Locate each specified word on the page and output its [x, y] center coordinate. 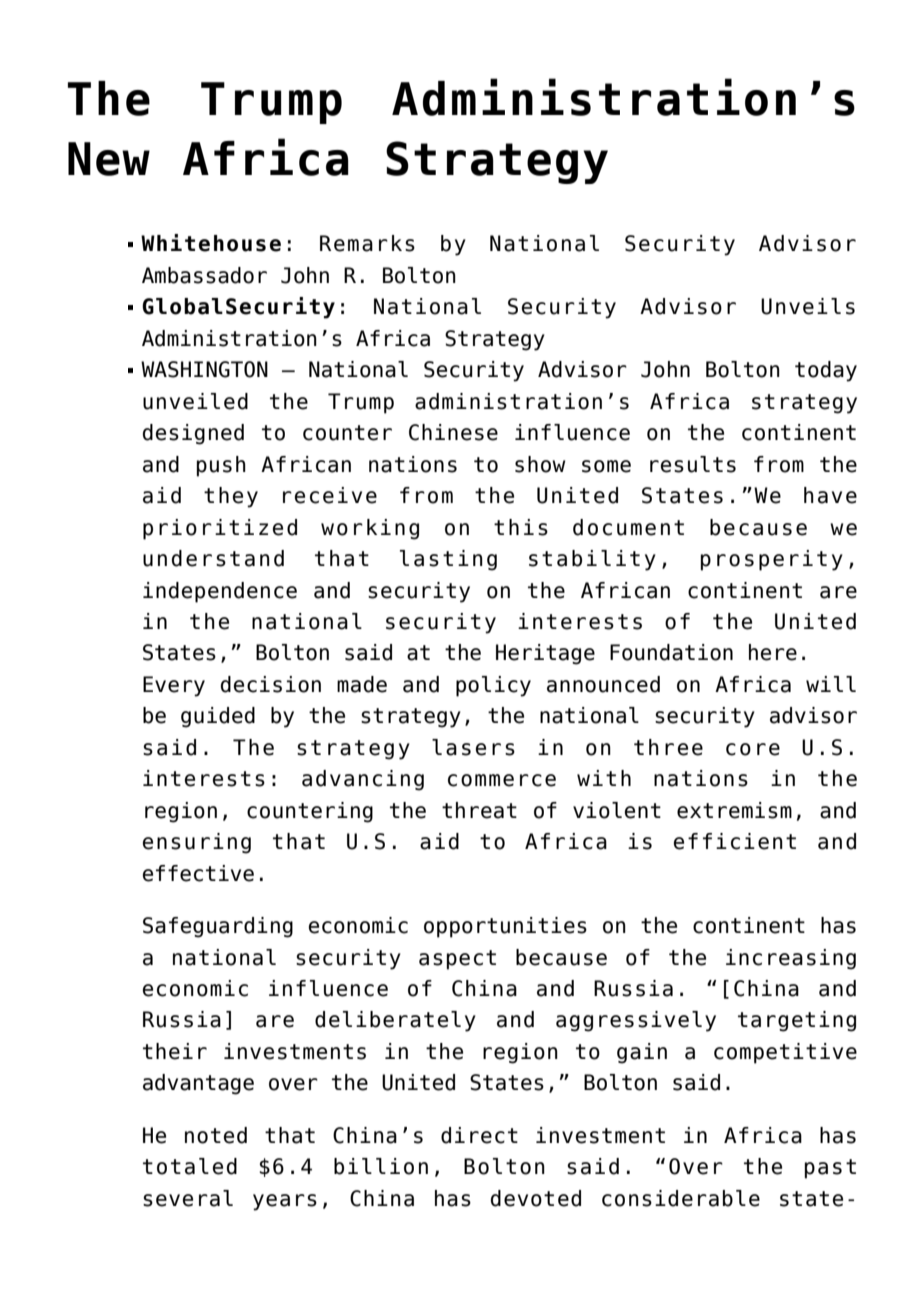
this [521, 527]
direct [479, 1135]
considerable [681, 1198]
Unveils [808, 306]
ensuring [197, 843]
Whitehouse [211, 243]
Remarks [367, 243]
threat [479, 810]
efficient [735, 841]
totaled [190, 1166]
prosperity [772, 560]
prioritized [220, 529]
